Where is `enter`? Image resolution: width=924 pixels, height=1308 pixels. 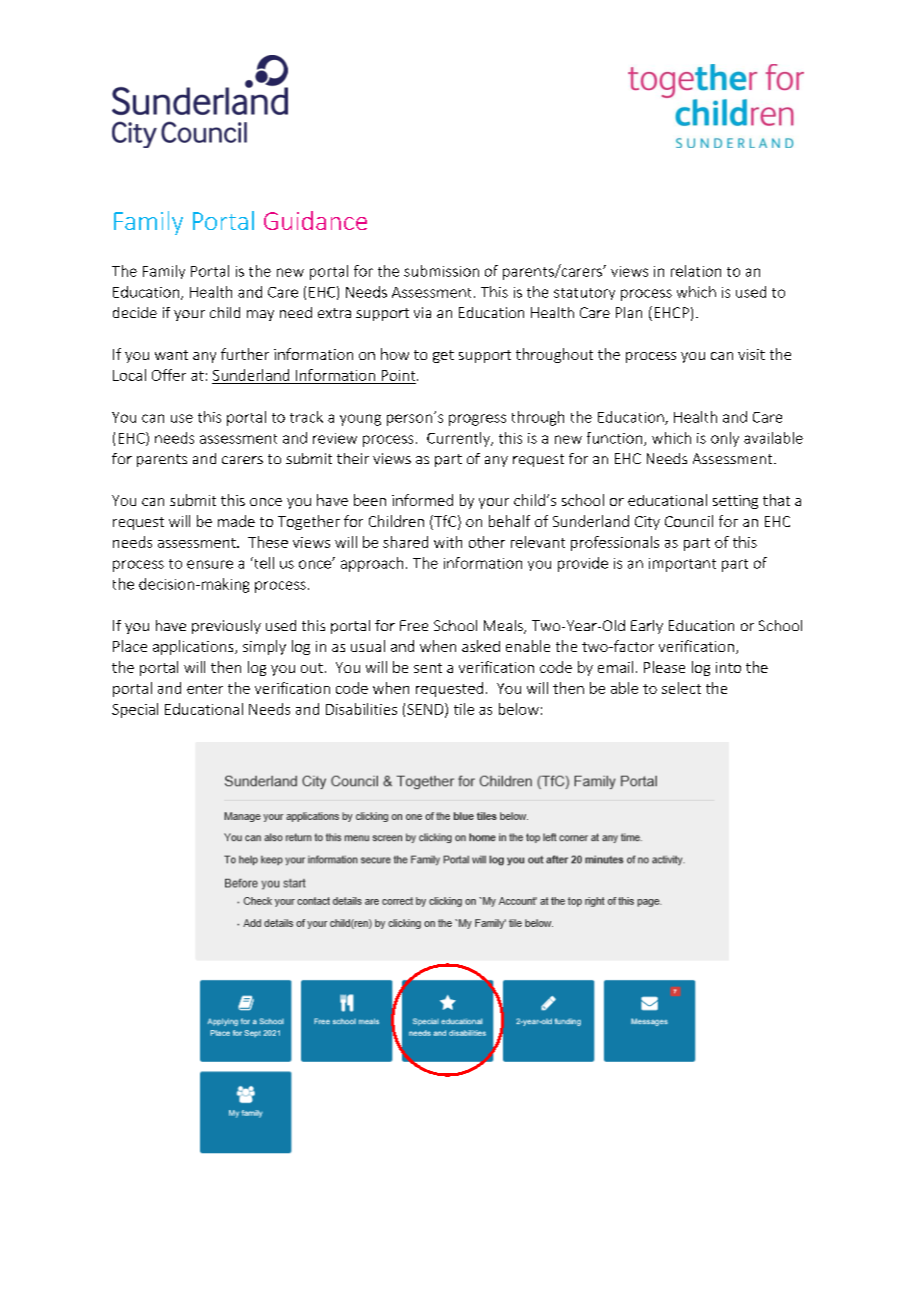 enter is located at coordinates (205, 689).
